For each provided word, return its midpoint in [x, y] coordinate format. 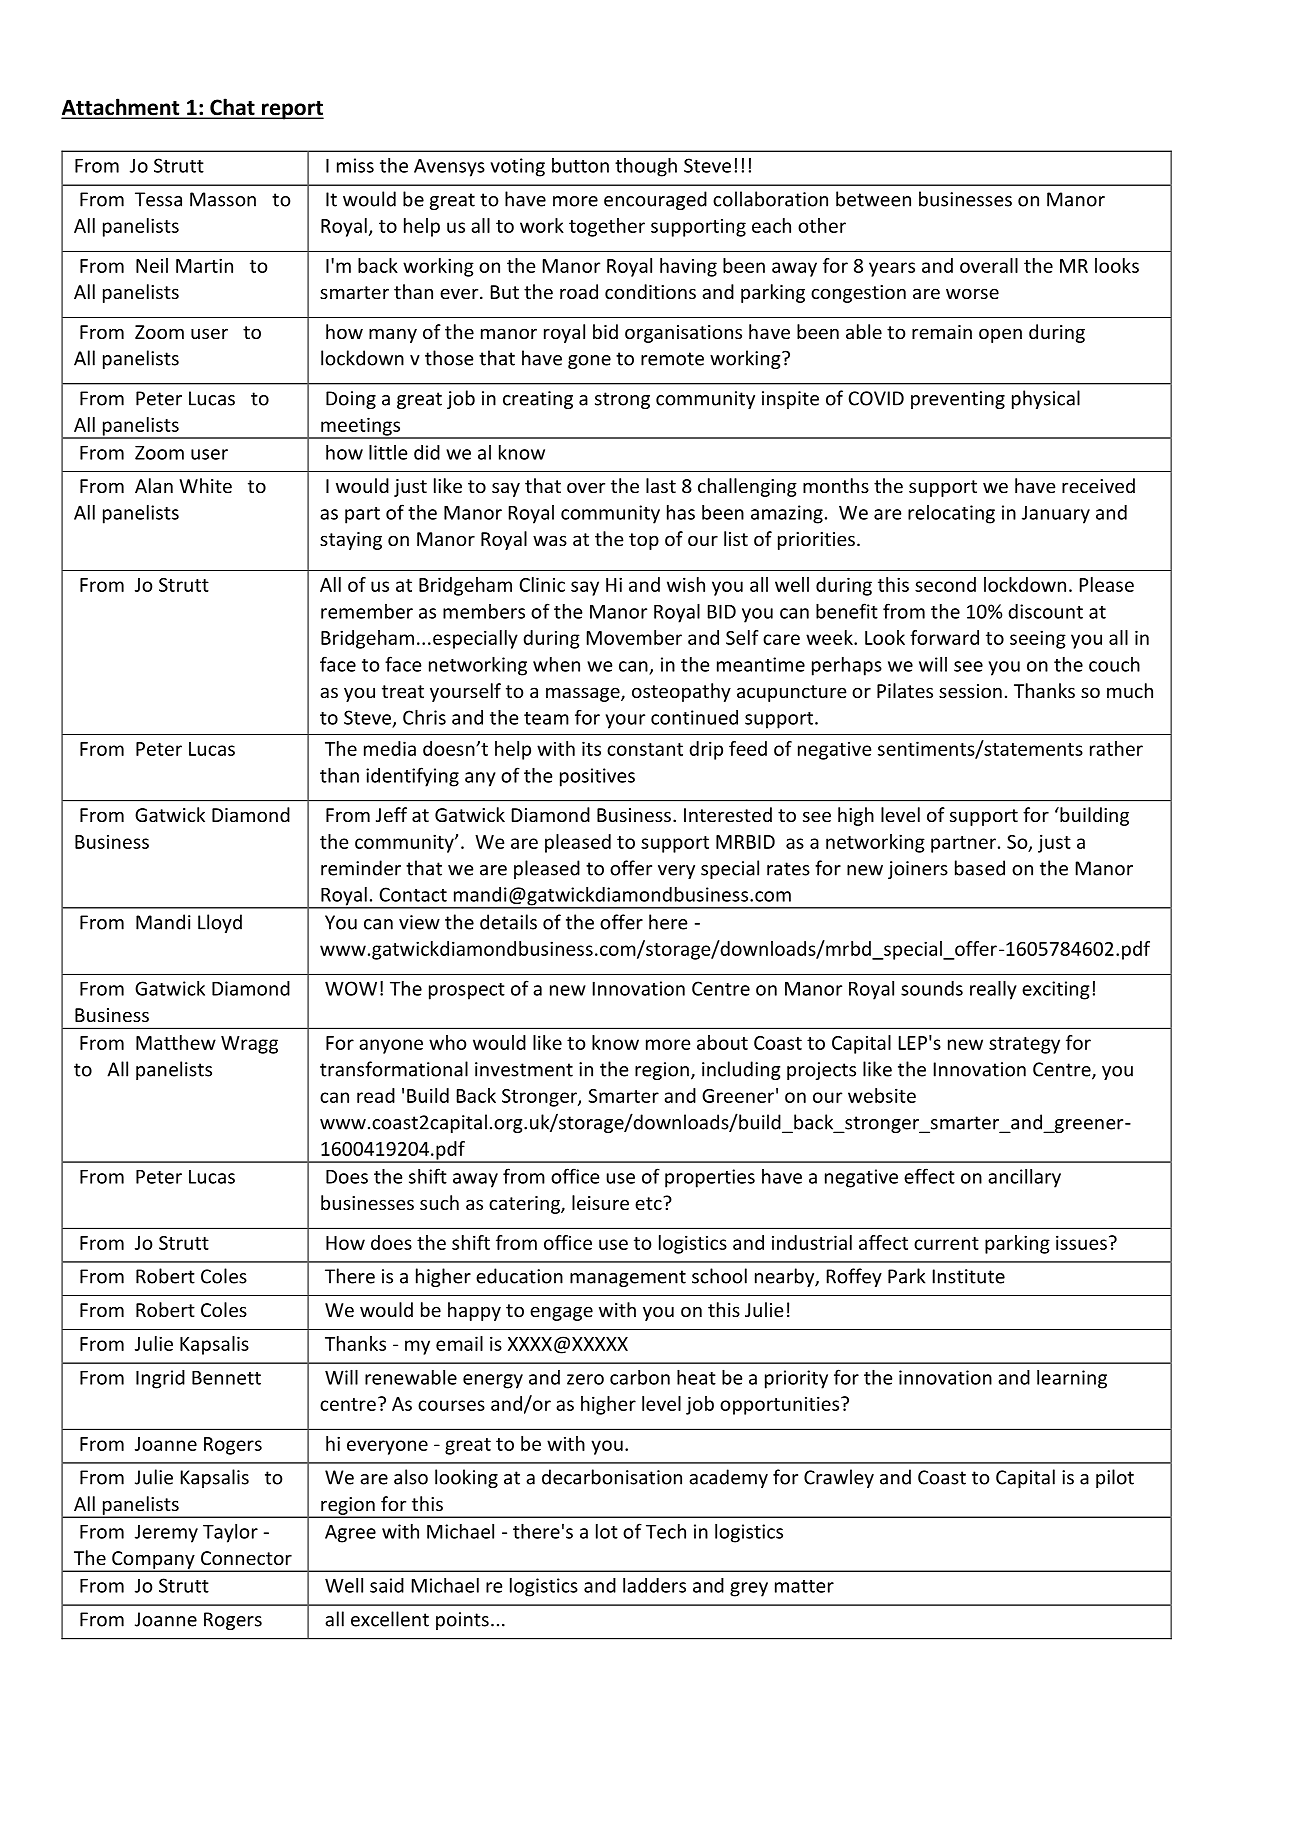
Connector [246, 1558]
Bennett [226, 1378]
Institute [969, 1276]
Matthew [176, 1042]
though [646, 167]
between [873, 199]
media [390, 748]
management [628, 1278]
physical [1046, 399]
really [993, 990]
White [205, 485]
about [722, 1042]
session [970, 691]
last [661, 485]
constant [645, 749]
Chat [232, 108]
